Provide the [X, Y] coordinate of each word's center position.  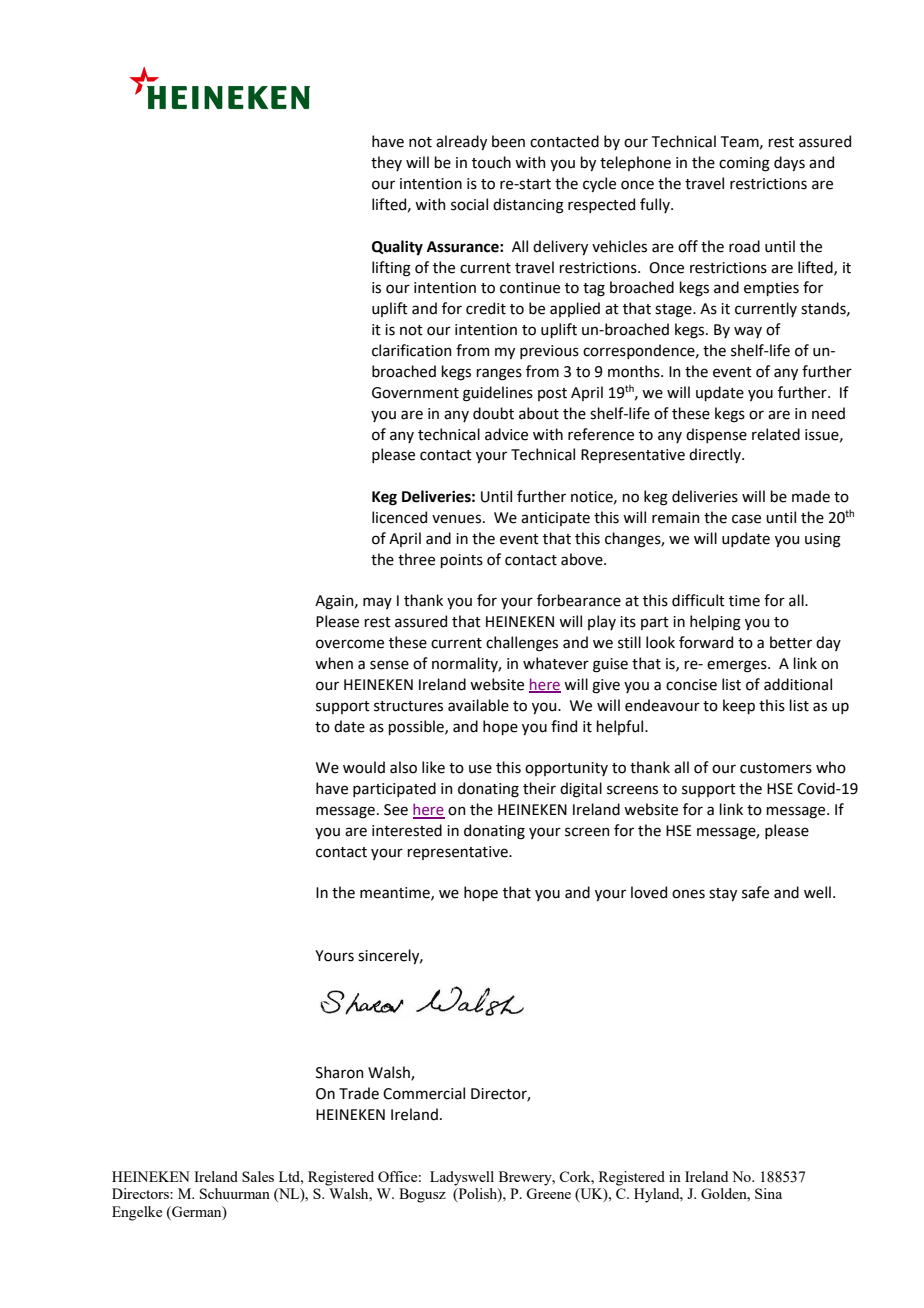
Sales [258, 1176]
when [334, 663]
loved [649, 892]
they [386, 163]
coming [744, 164]
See [396, 810]
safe [755, 892]
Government [415, 393]
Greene [548, 1193]
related [776, 434]
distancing [528, 206]
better [791, 642]
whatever [556, 663]
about [539, 413]
